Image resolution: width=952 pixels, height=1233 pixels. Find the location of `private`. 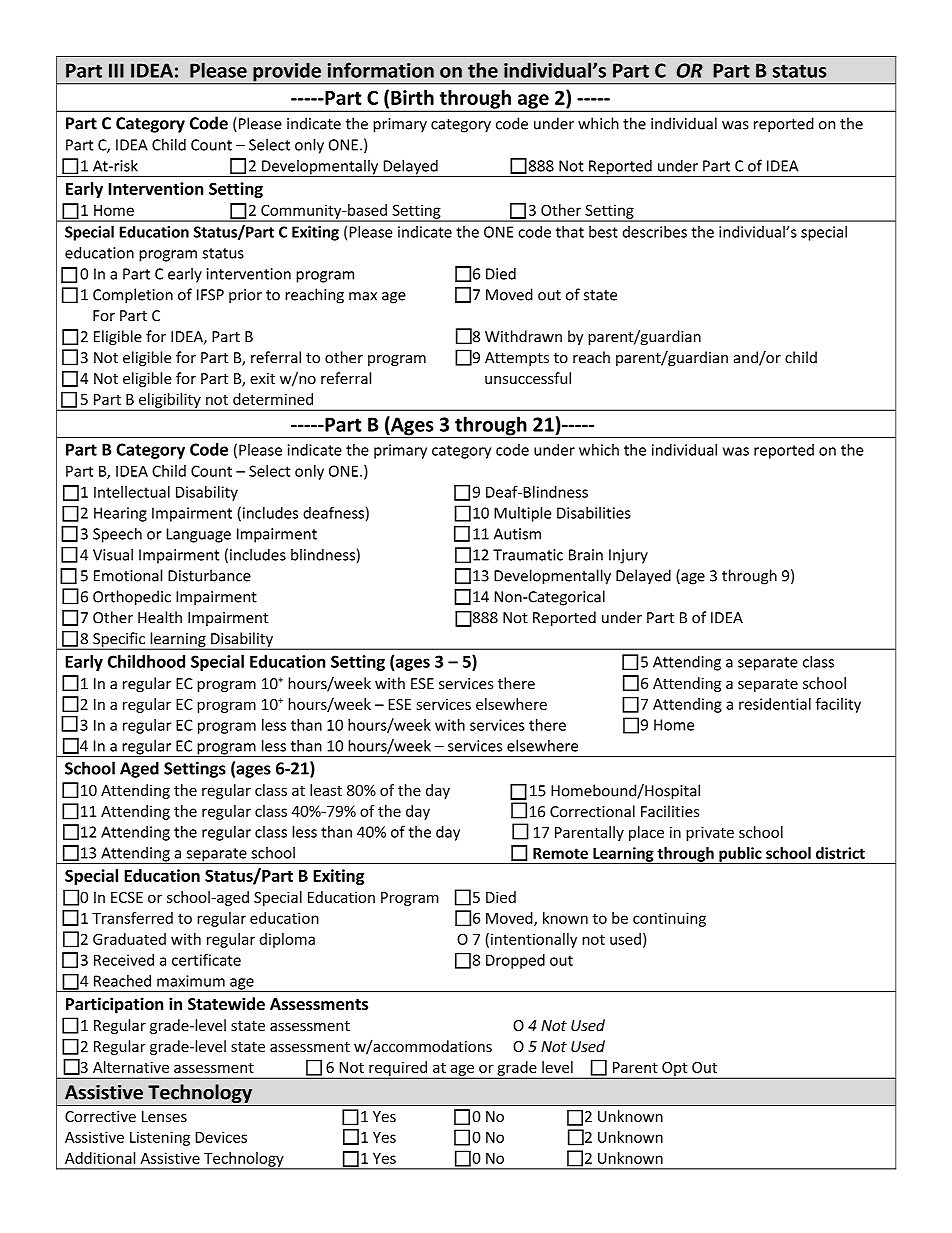

private is located at coordinates (710, 833).
